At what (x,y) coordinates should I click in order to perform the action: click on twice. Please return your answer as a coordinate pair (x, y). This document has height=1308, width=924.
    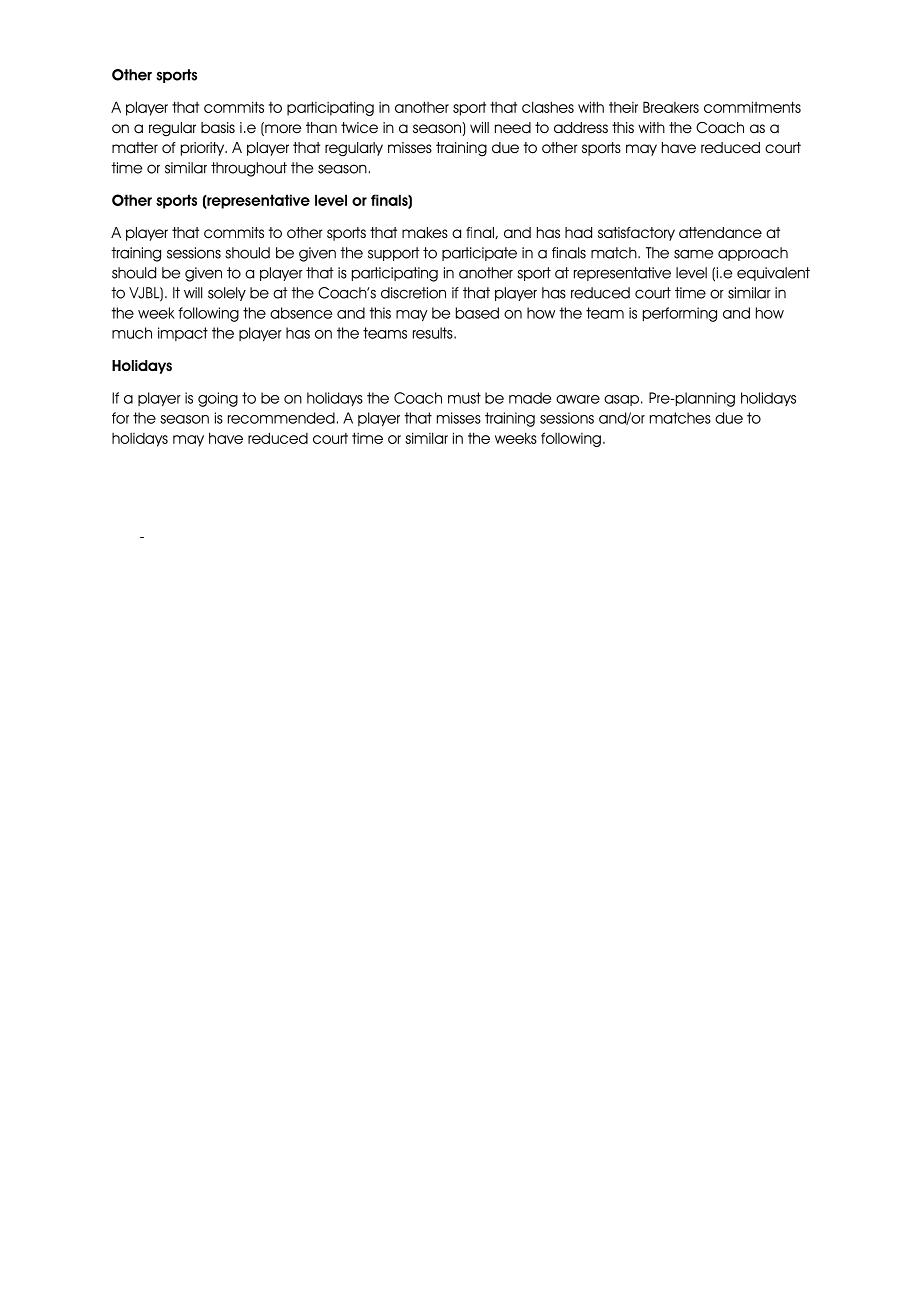
    Looking at the image, I should click on (359, 128).
